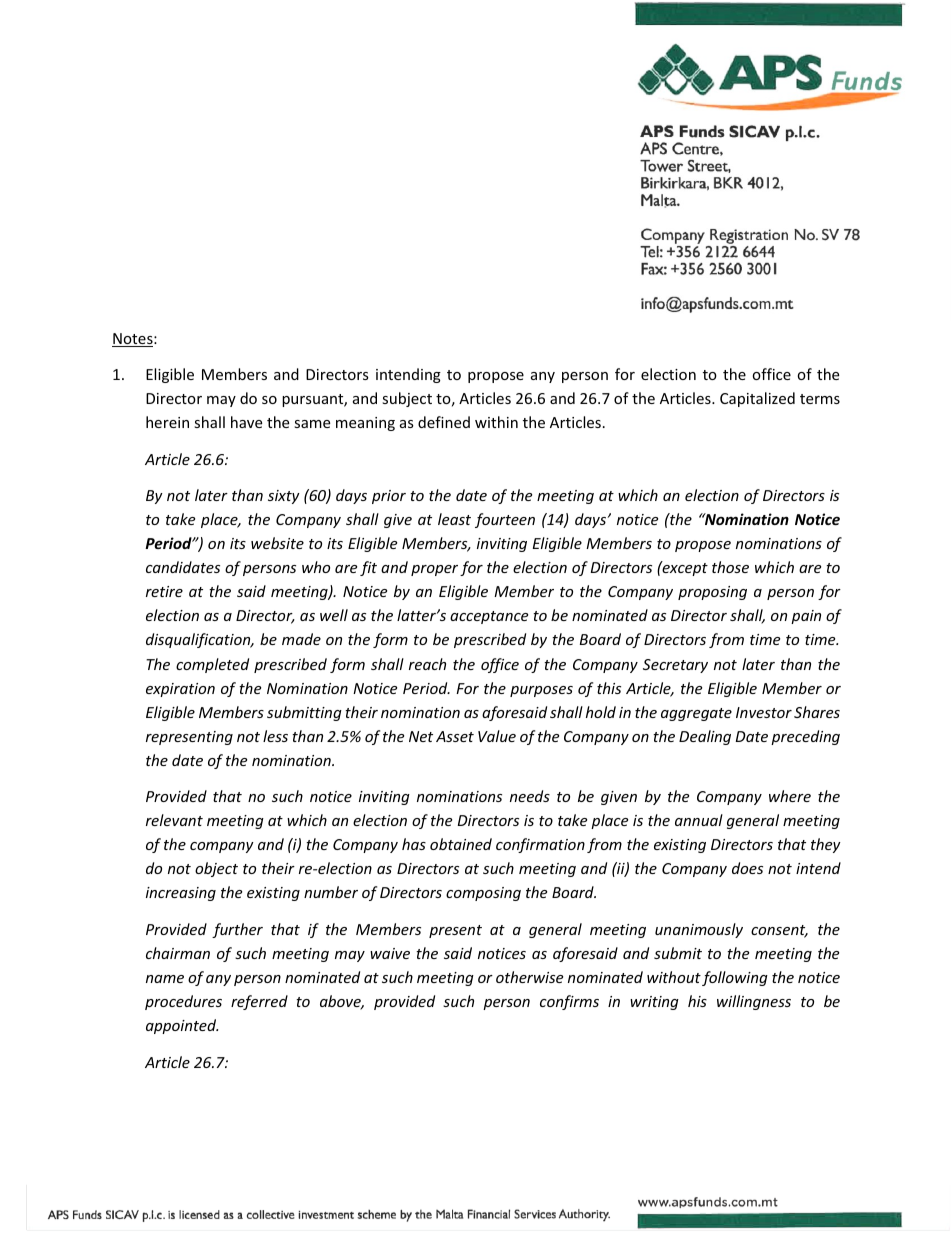  What do you see at coordinates (764, 712) in the screenshot?
I see `Investor` at bounding box center [764, 712].
